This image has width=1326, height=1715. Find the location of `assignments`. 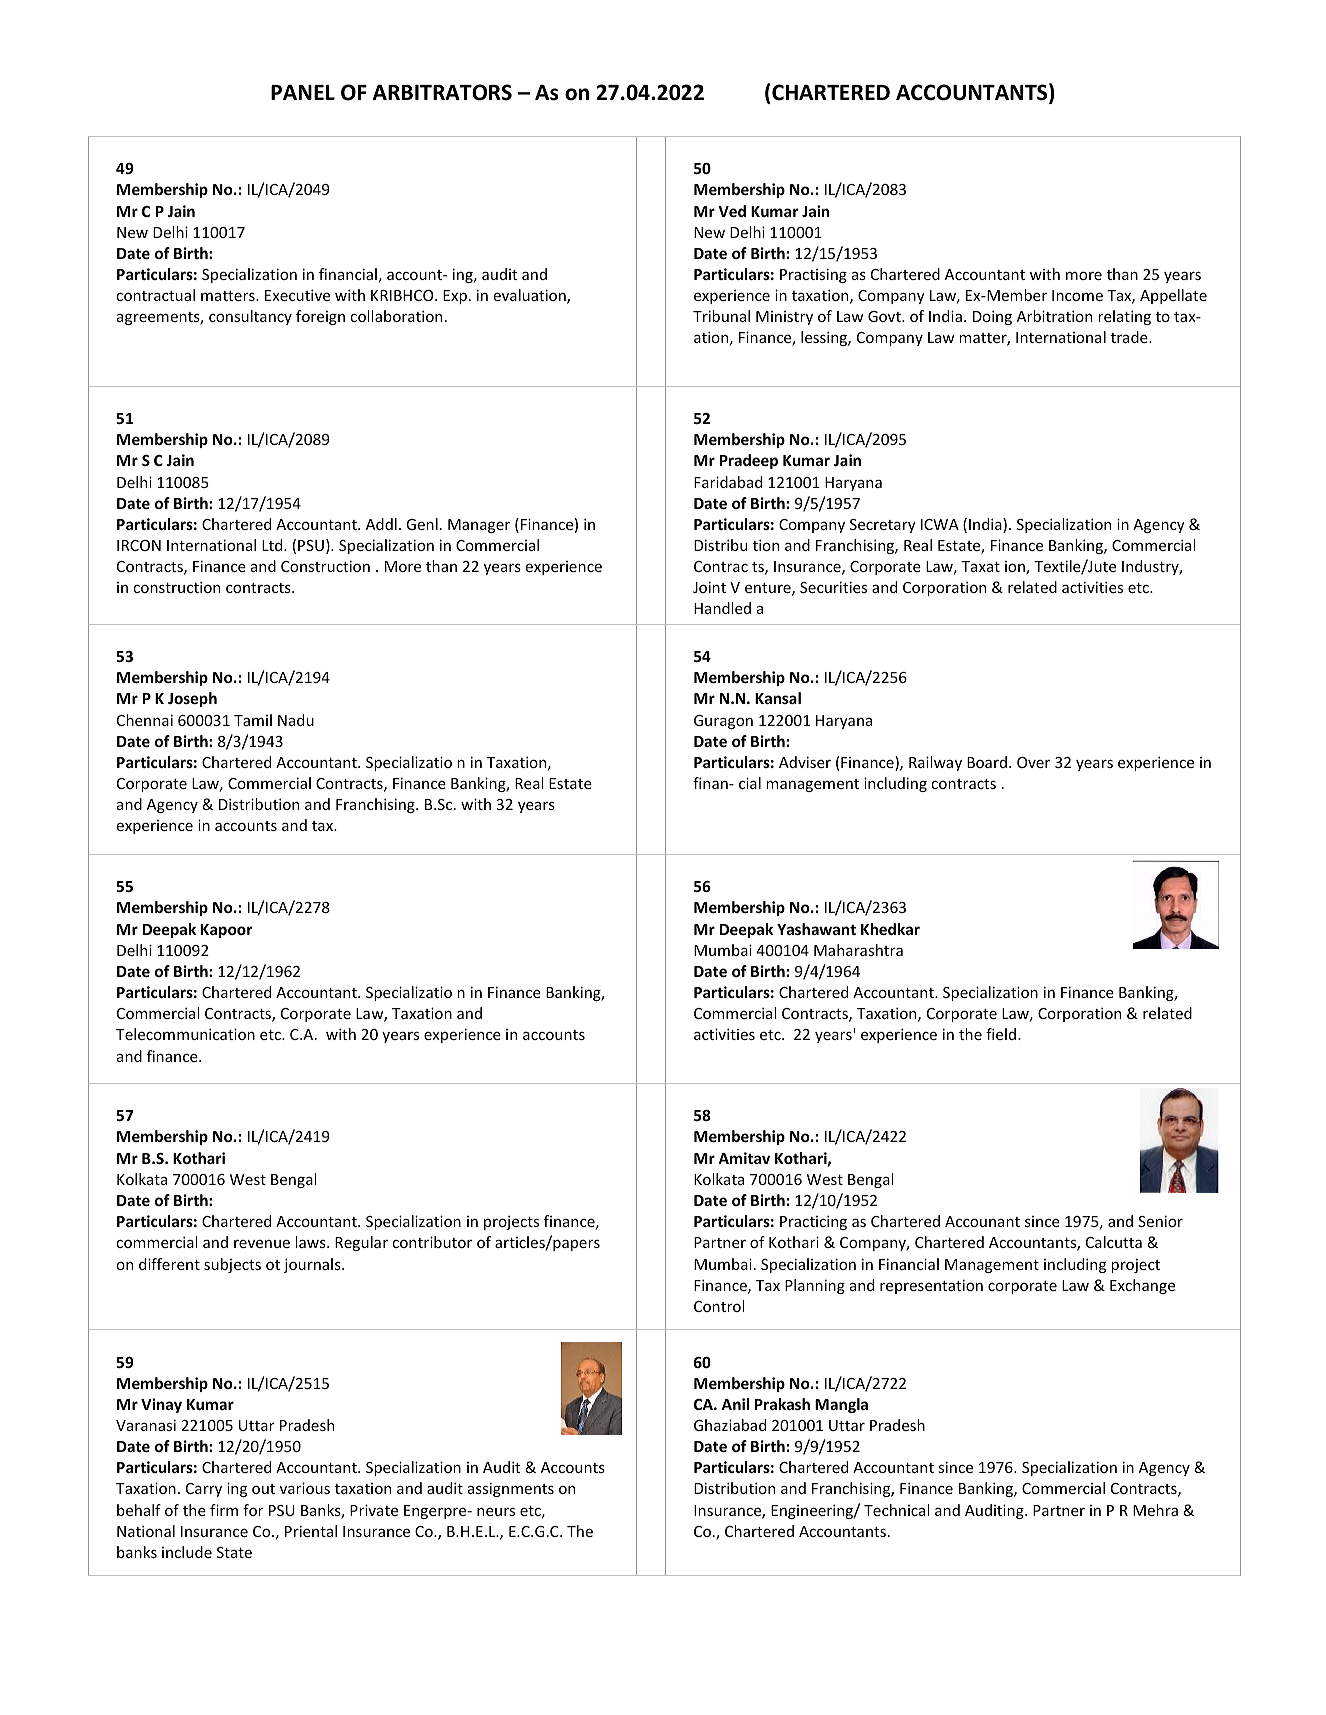

assignments is located at coordinates (511, 1489).
